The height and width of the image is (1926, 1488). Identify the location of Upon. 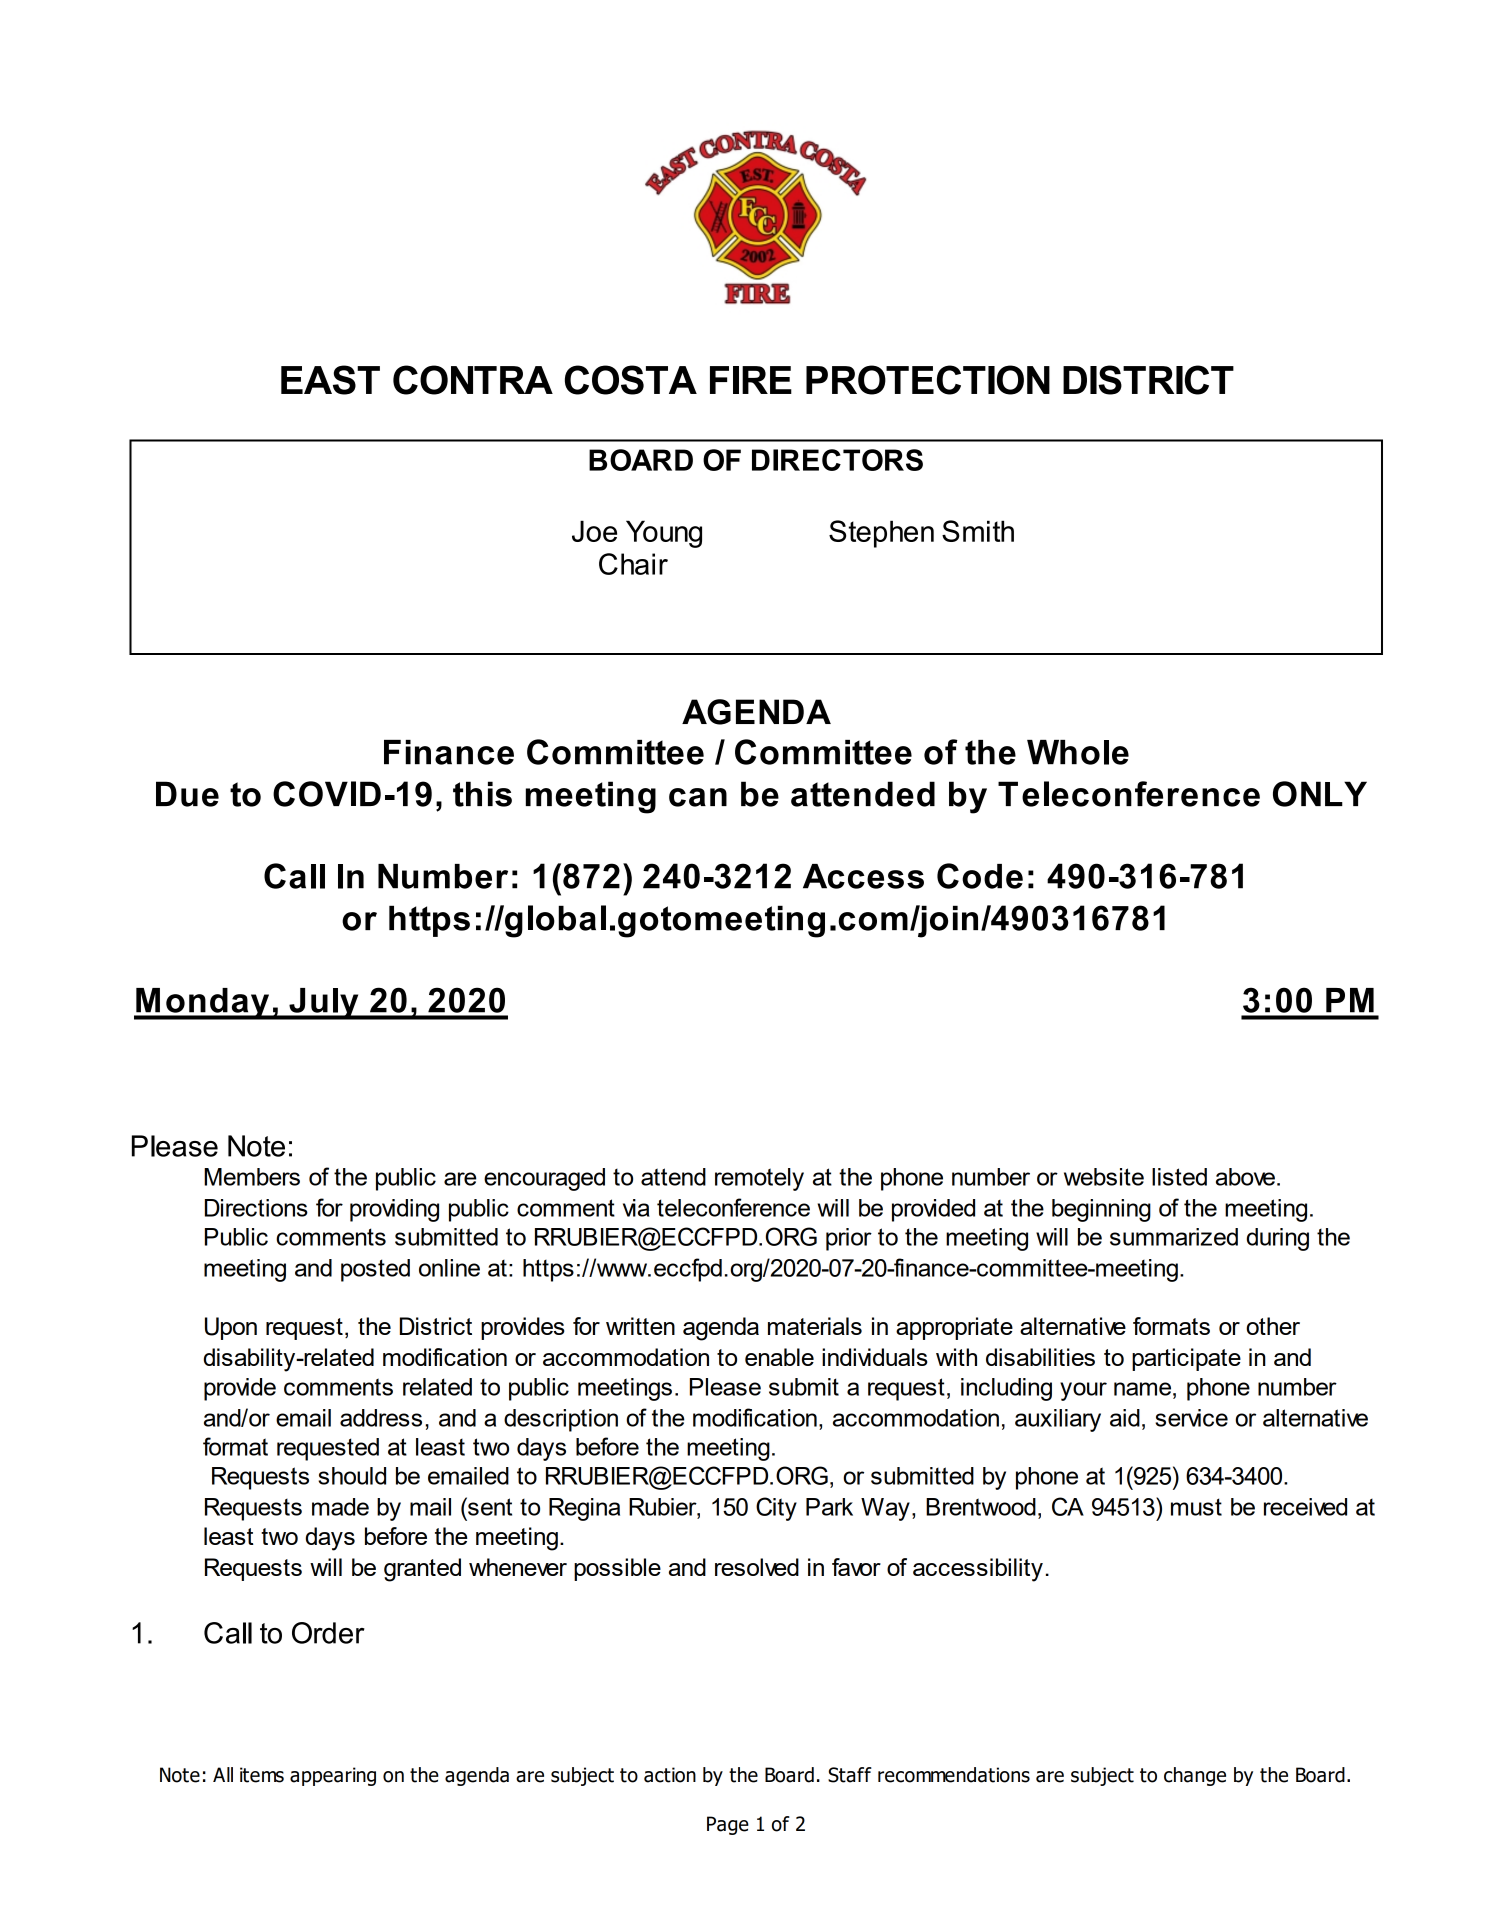
(231, 1328).
